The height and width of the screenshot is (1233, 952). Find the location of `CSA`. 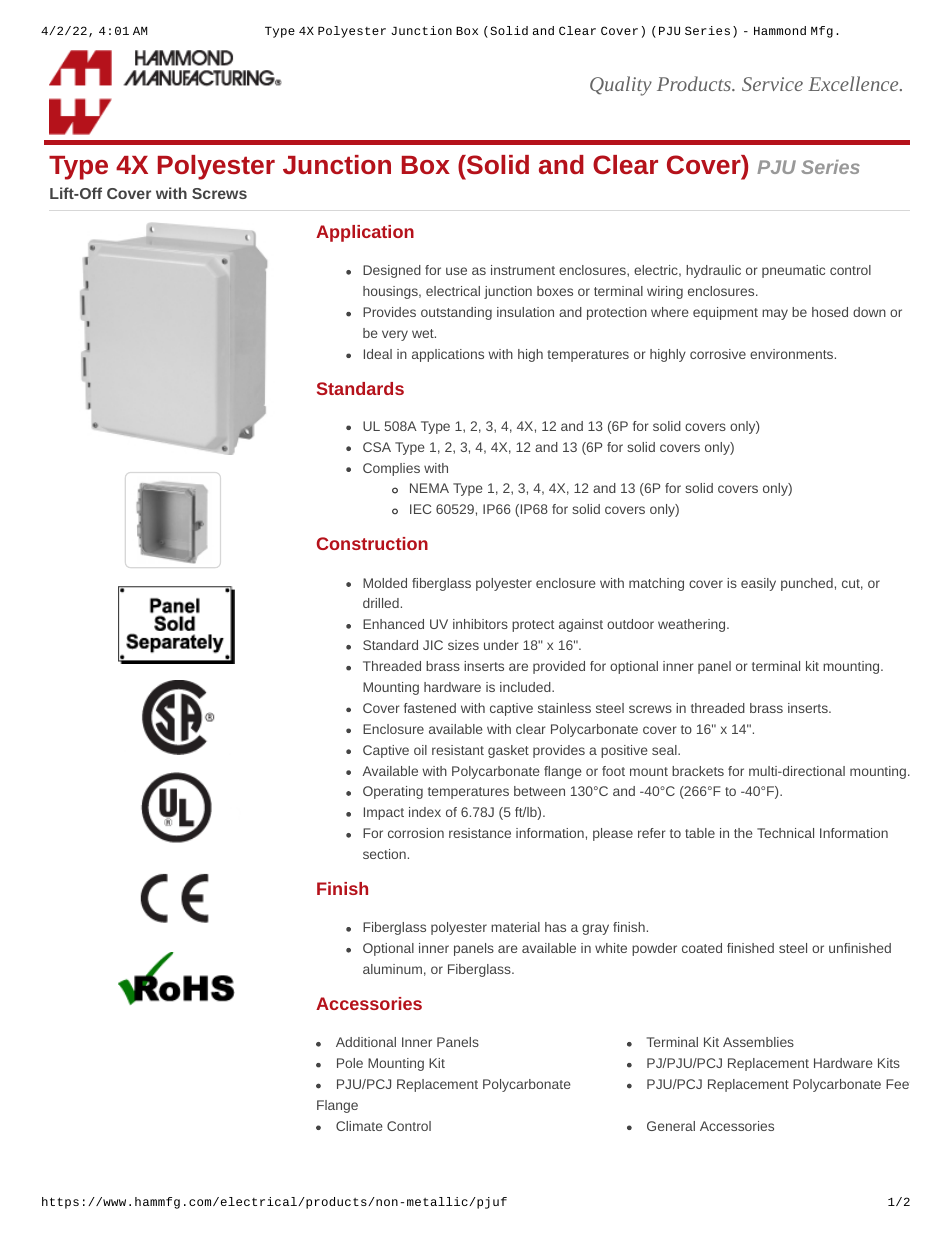

CSA is located at coordinates (377, 447).
